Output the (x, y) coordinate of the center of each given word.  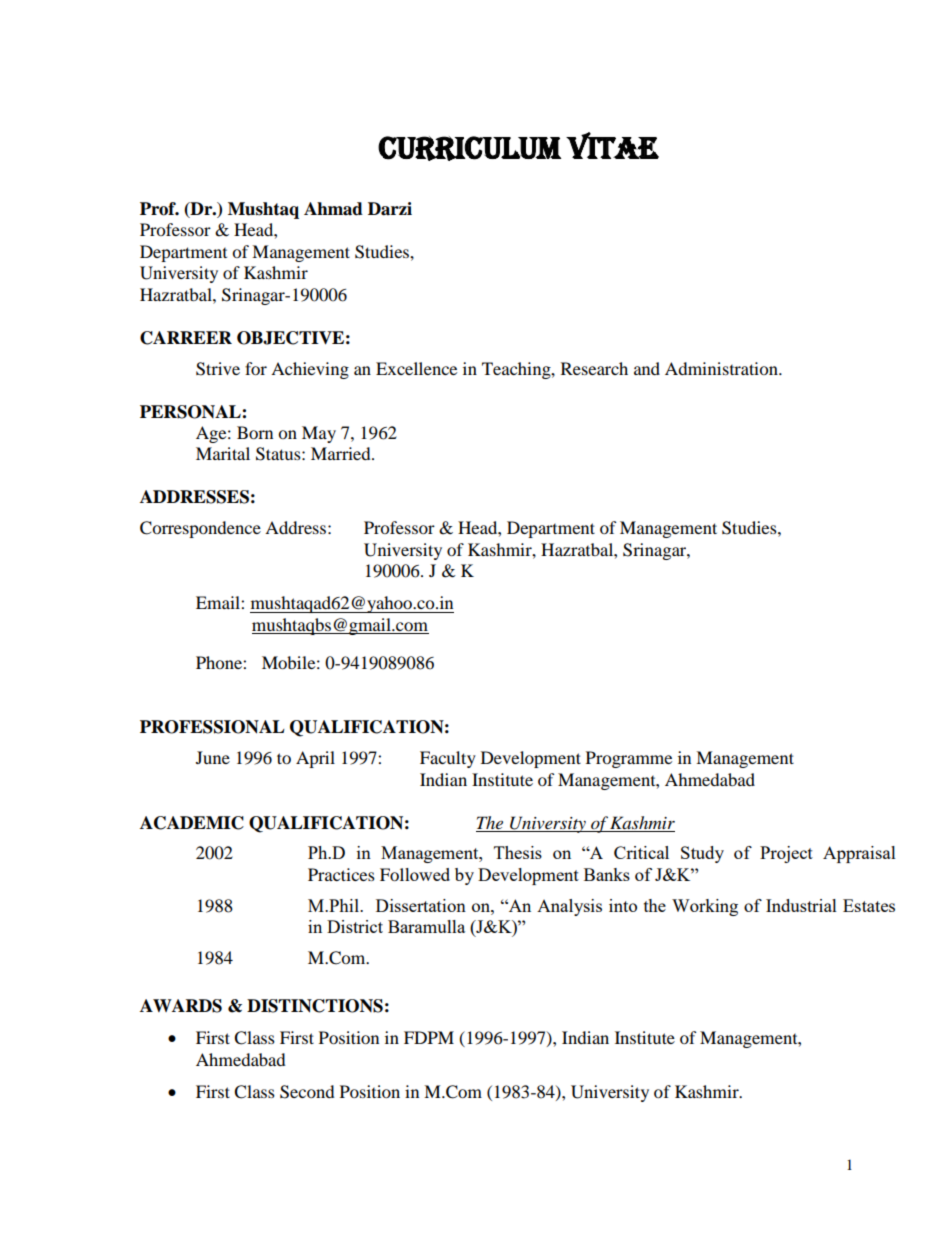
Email (219, 602)
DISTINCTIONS (315, 1006)
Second (307, 1092)
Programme (629, 759)
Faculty (448, 759)
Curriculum (469, 148)
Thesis (518, 852)
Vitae (612, 145)
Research (594, 368)
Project (786, 854)
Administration (722, 368)
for (256, 368)
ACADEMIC (192, 823)
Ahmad (333, 209)
